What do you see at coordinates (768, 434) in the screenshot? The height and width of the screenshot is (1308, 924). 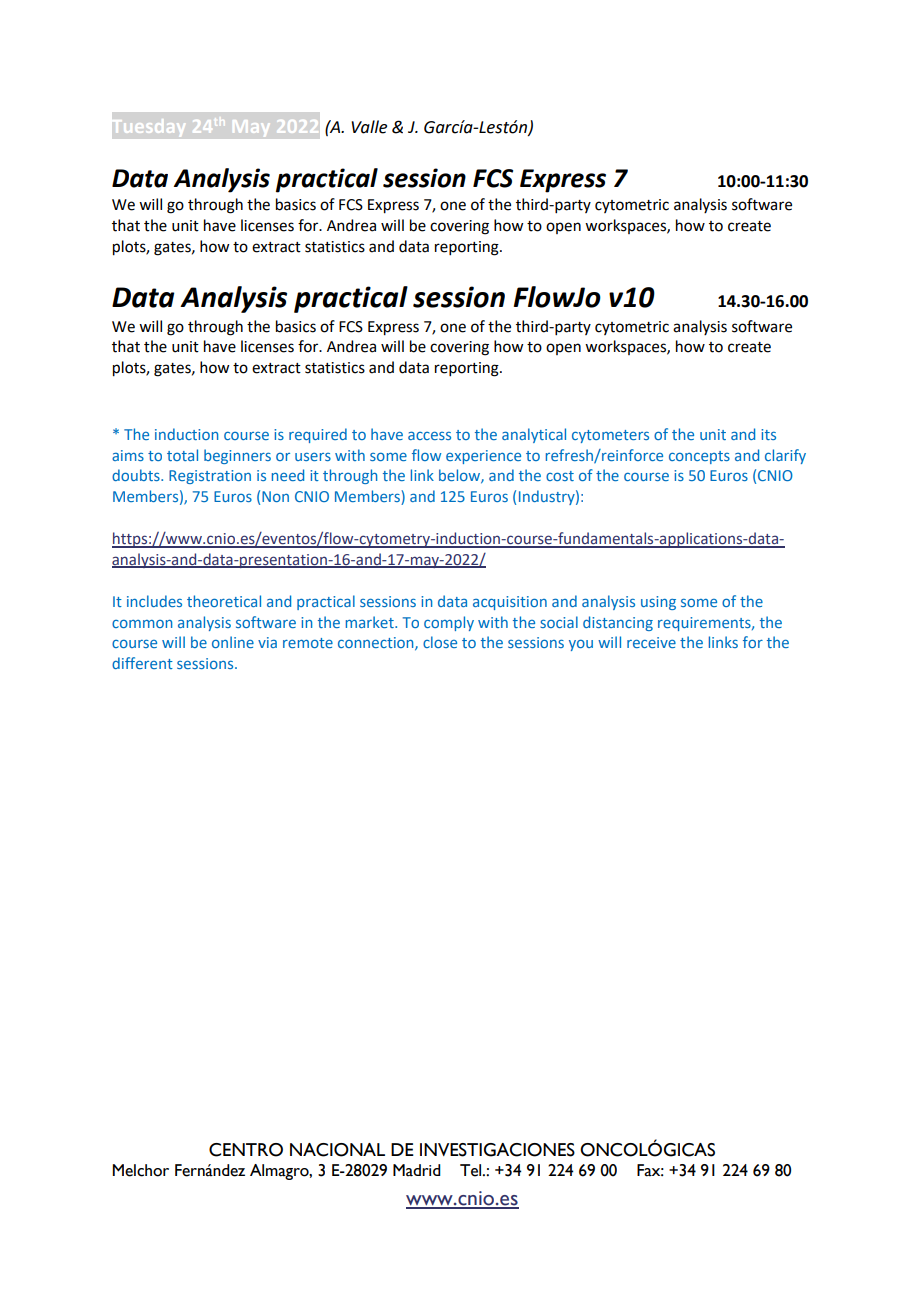 I see `its` at bounding box center [768, 434].
